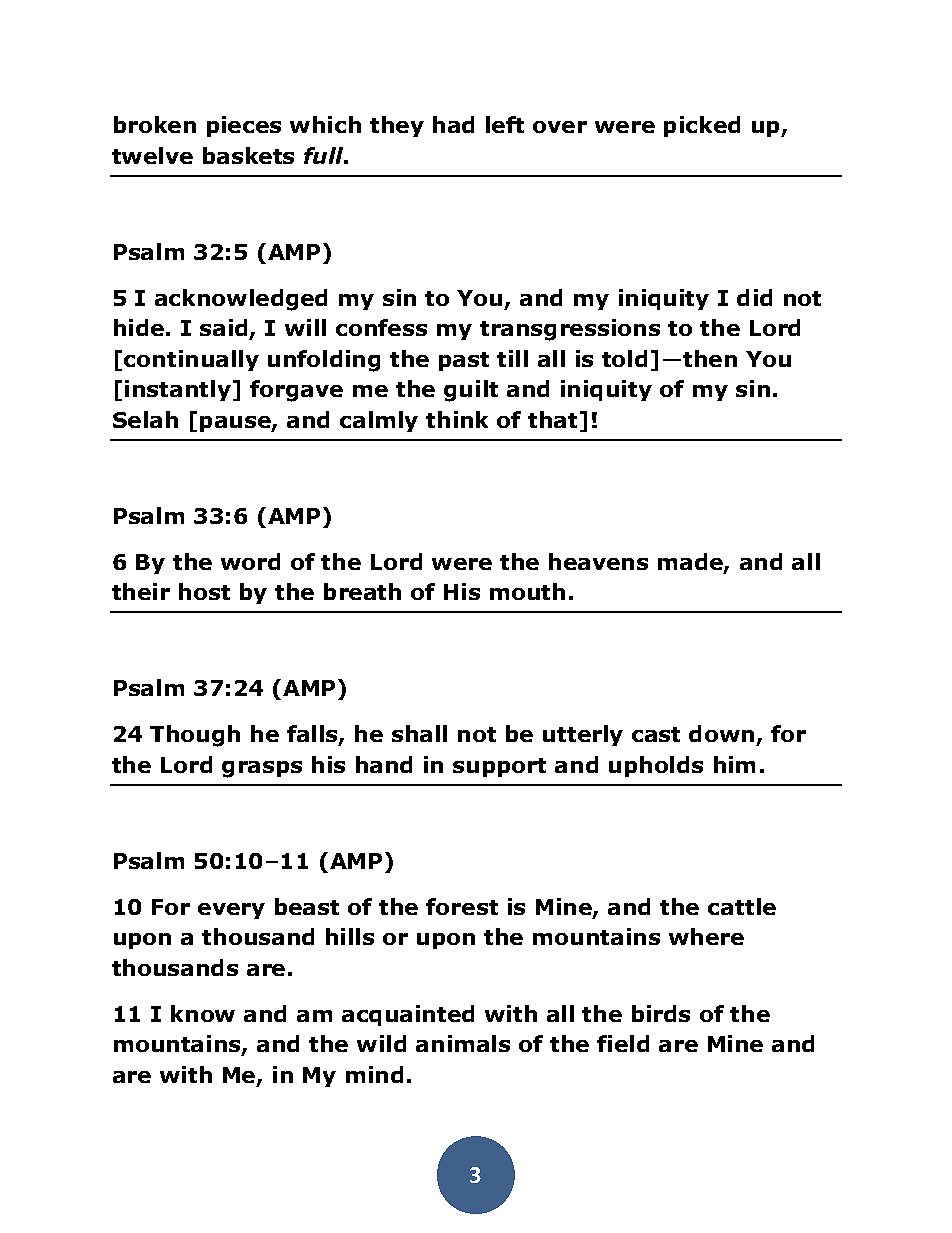 The image size is (952, 1233). Describe the element at coordinates (244, 126) in the page. I see `pieces` at that location.
